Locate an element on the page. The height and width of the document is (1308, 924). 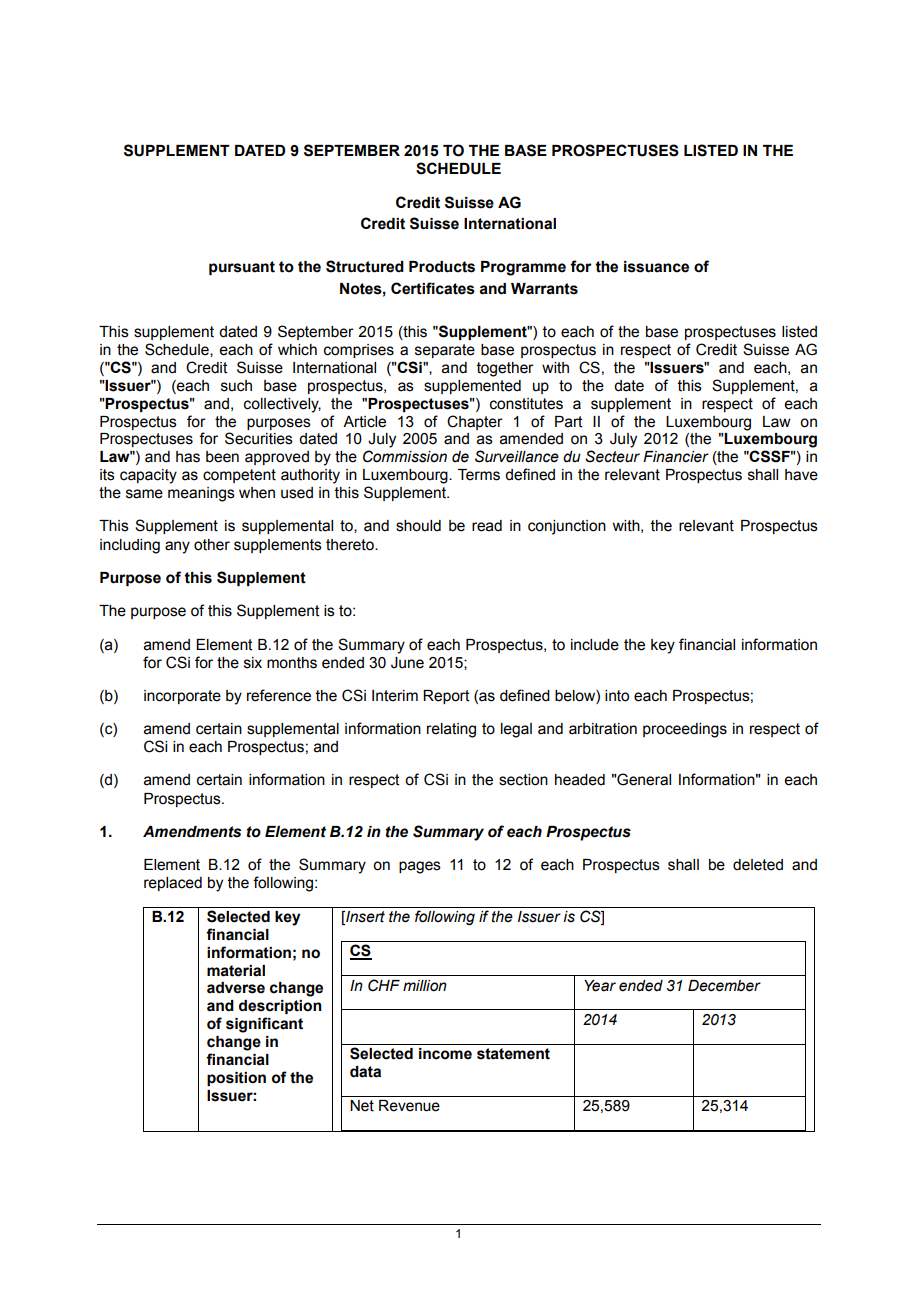
pursuant is located at coordinates (242, 268).
